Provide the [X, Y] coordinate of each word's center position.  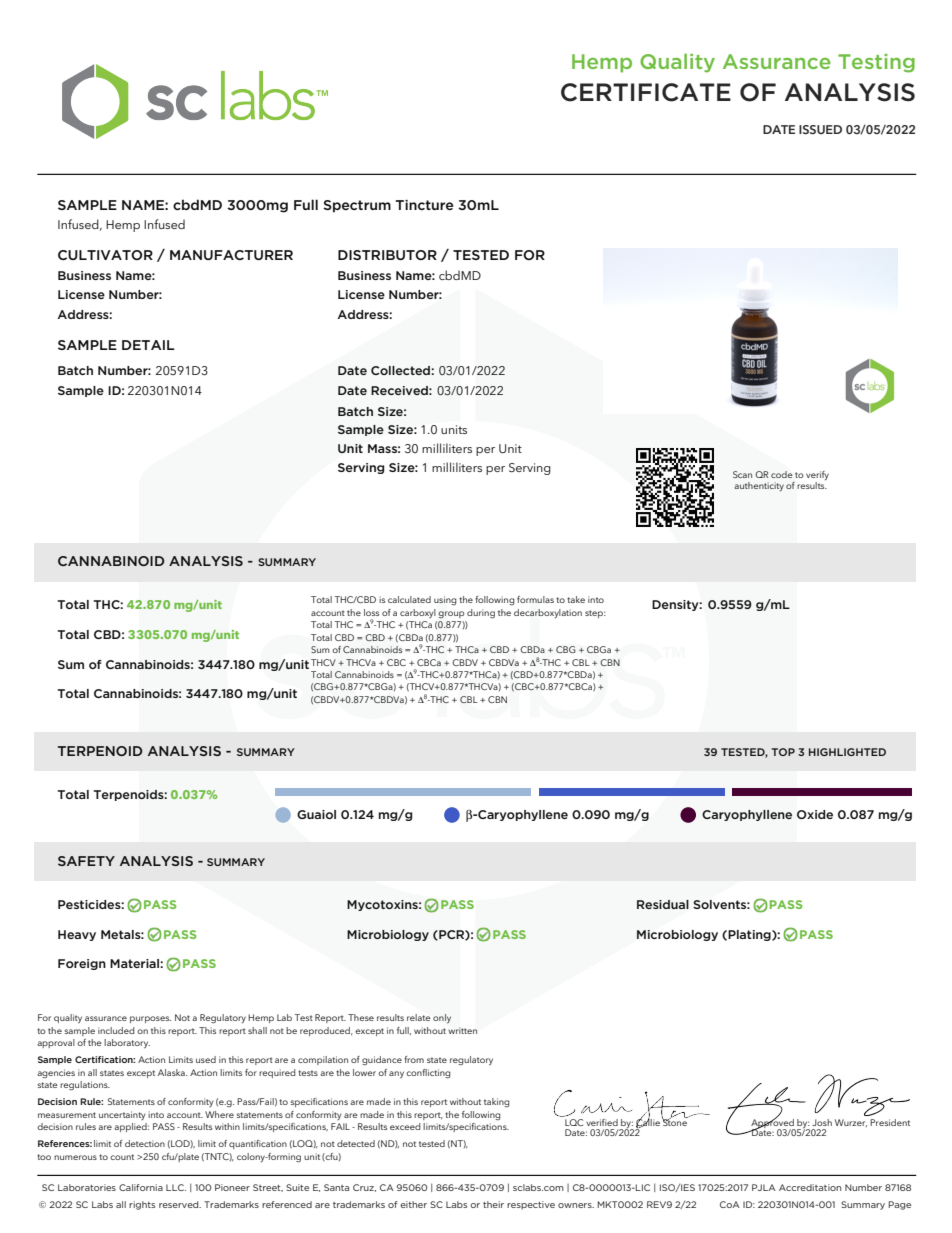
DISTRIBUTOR [387, 255]
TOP [783, 752]
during [481, 614]
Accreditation [810, 1187]
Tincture [425, 205]
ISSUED [820, 129]
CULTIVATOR [105, 255]
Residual [663, 904]
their [493, 1204]
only [442, 1018]
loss [371, 612]
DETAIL [148, 345]
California [141, 1187]
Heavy [77, 935]
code [782, 474]
